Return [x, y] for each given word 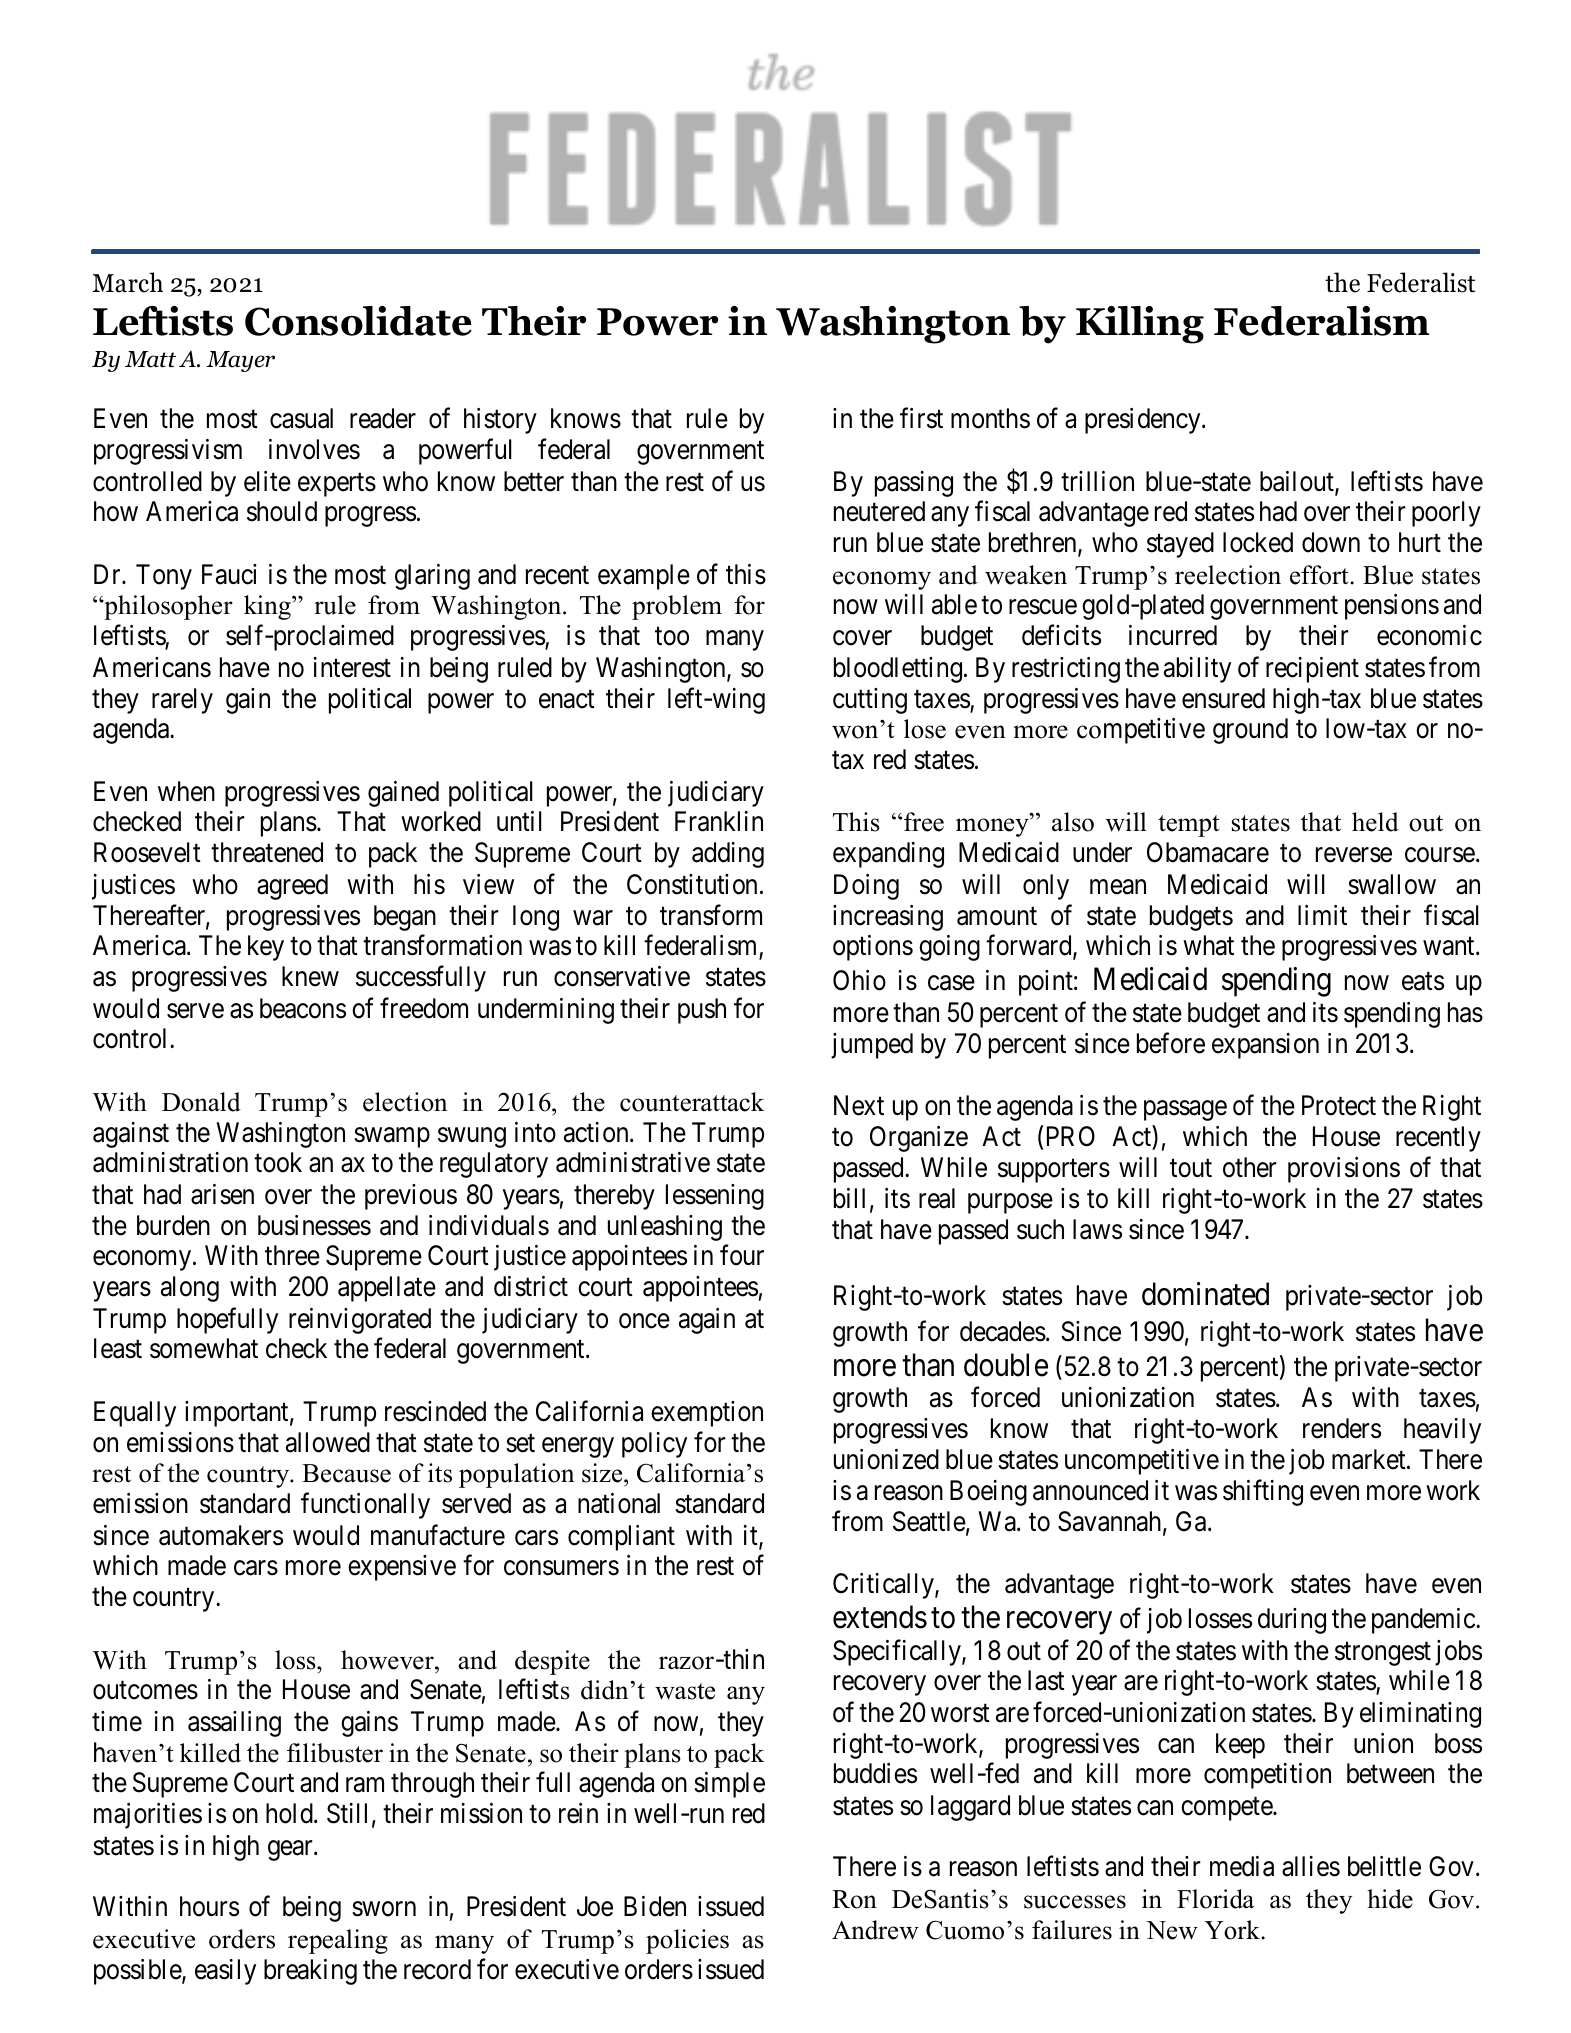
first [921, 418]
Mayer [240, 361]
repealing [338, 1941]
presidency [1144, 421]
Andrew [875, 1930]
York [1233, 1930]
